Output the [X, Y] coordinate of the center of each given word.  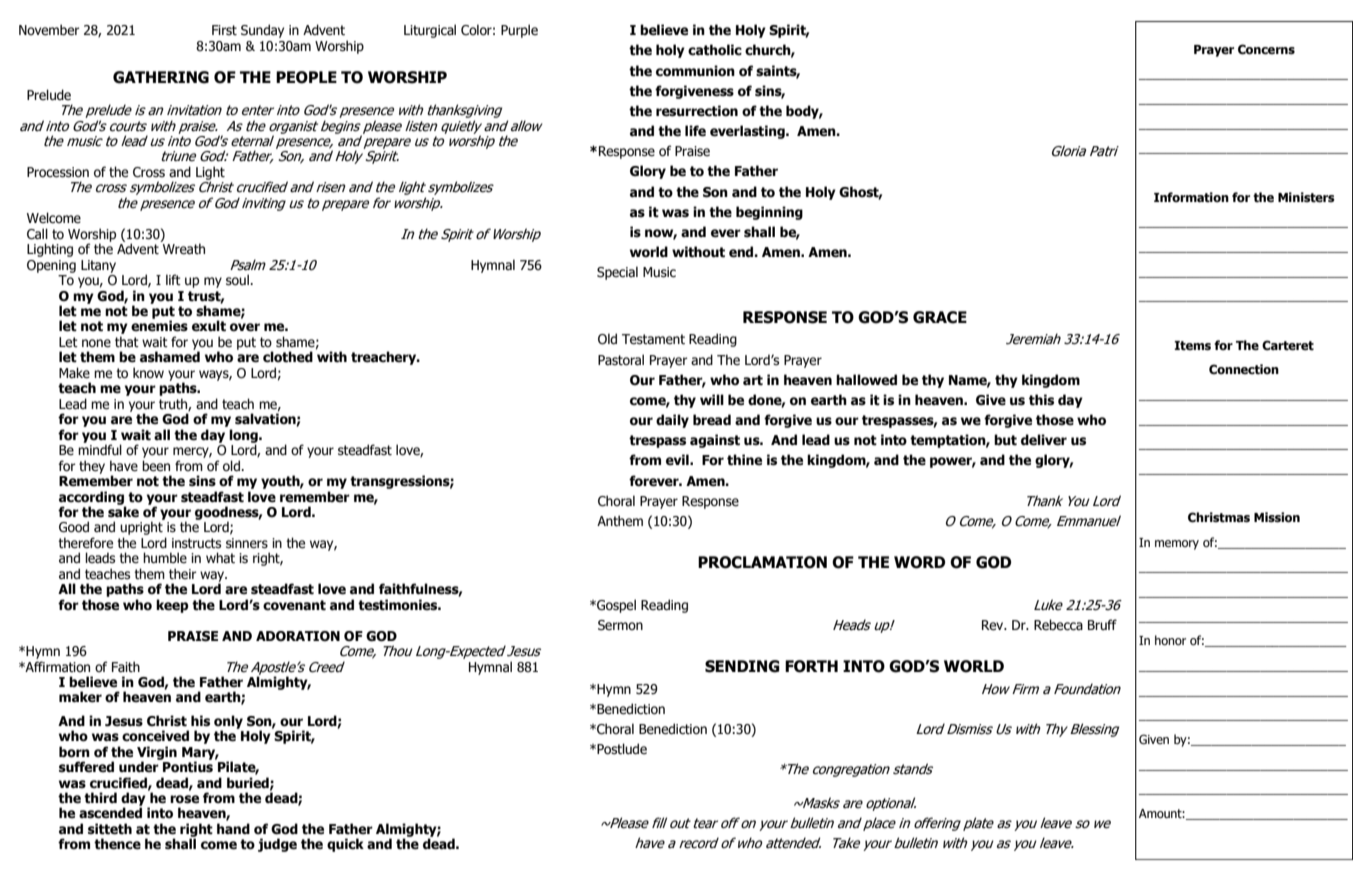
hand [233, 828]
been [156, 466]
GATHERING [161, 77]
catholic [715, 50]
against [715, 441]
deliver [1044, 440]
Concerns [1266, 49]
